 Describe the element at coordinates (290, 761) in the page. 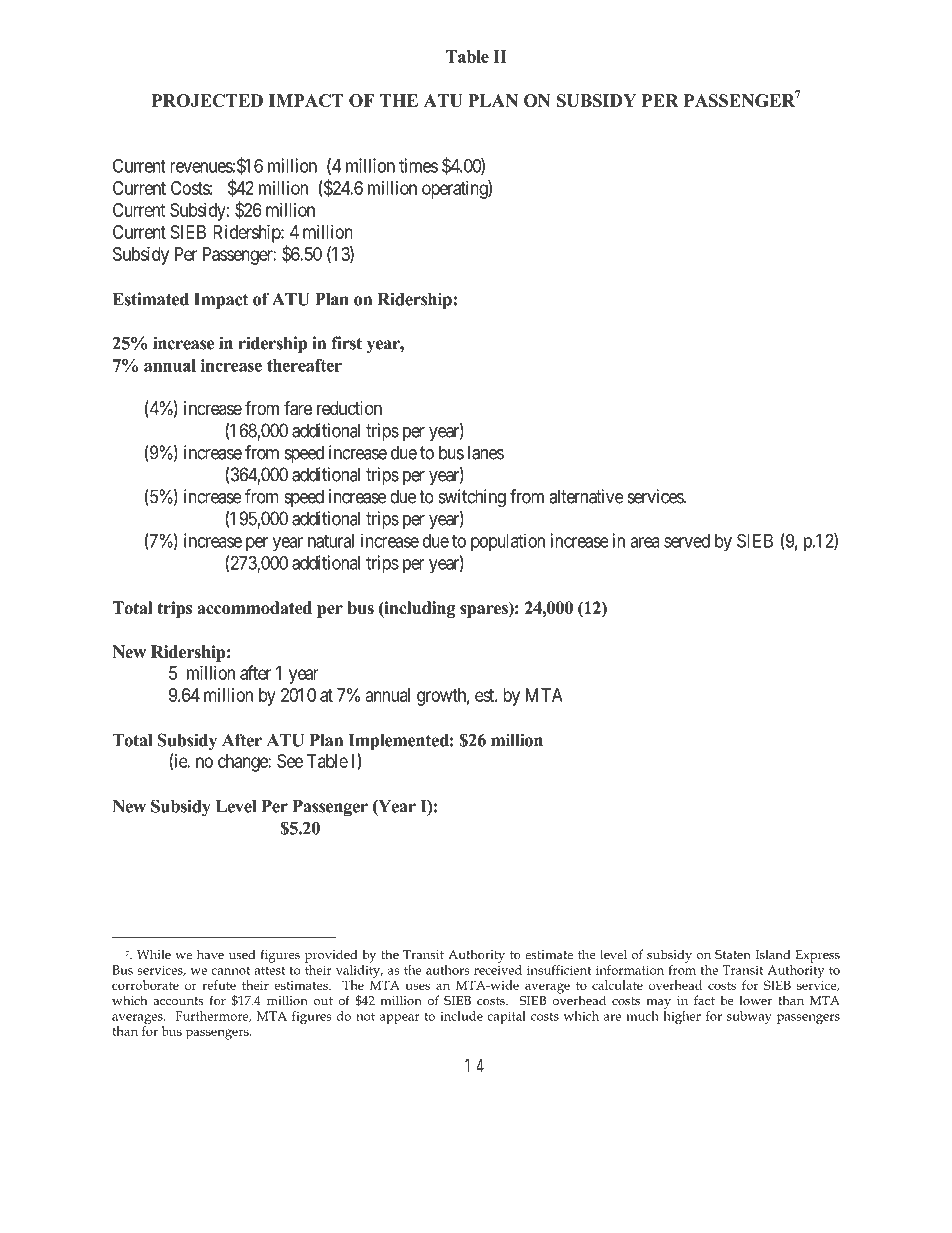

I see `See` at that location.
